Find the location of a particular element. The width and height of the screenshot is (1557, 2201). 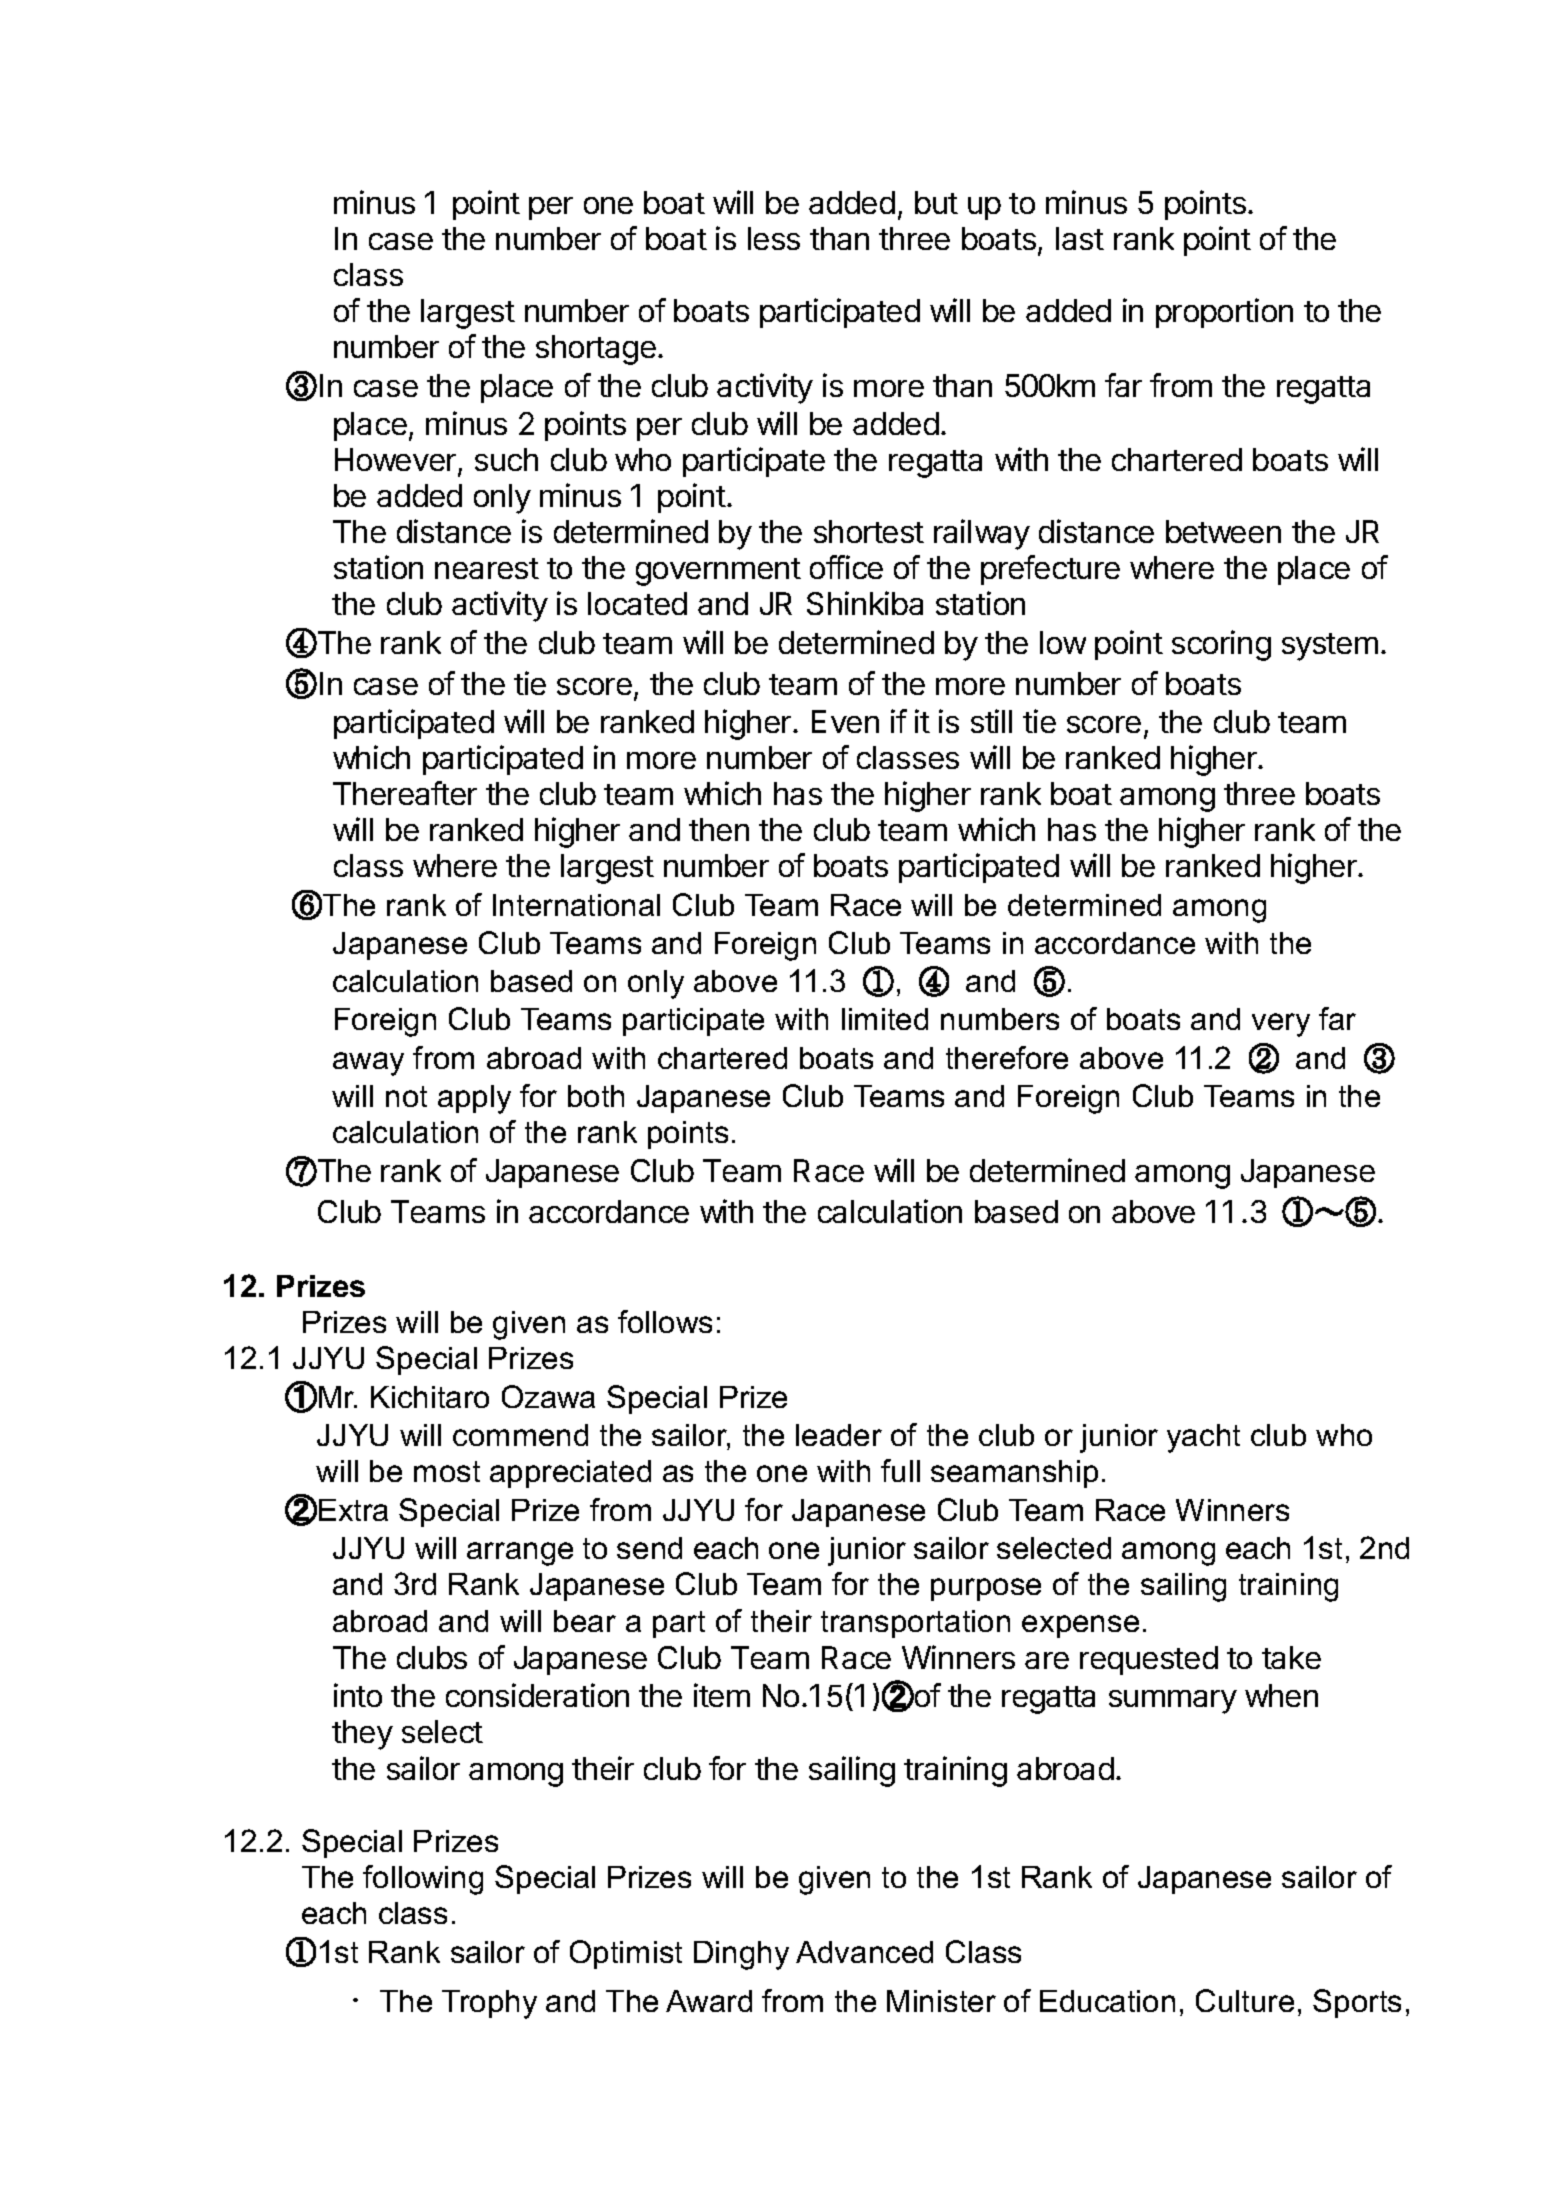

proportion is located at coordinates (1224, 313).
